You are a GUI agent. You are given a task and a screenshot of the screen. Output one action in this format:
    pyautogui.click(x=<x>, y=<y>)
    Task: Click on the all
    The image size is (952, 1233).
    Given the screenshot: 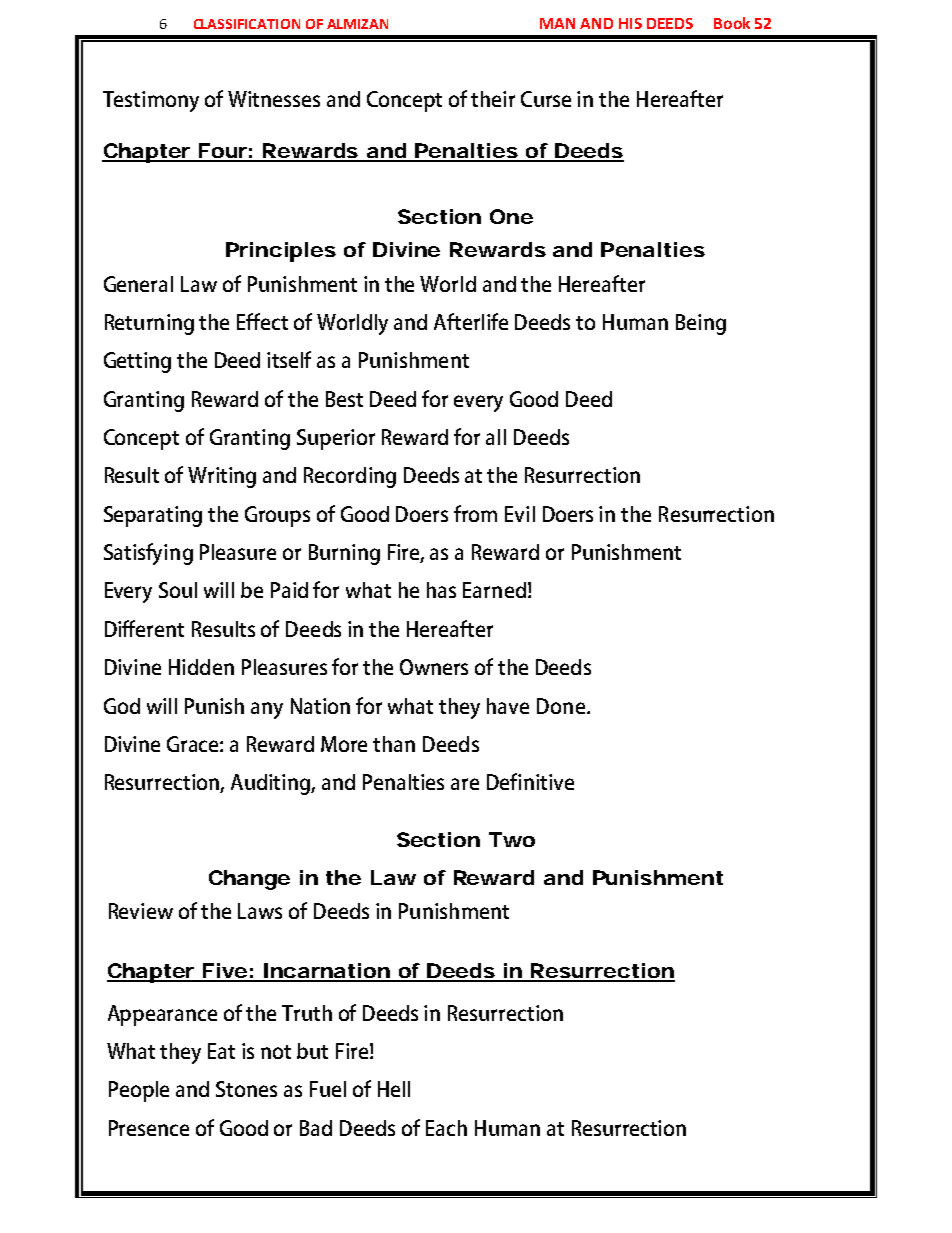 What is the action you would take?
    pyautogui.click(x=496, y=437)
